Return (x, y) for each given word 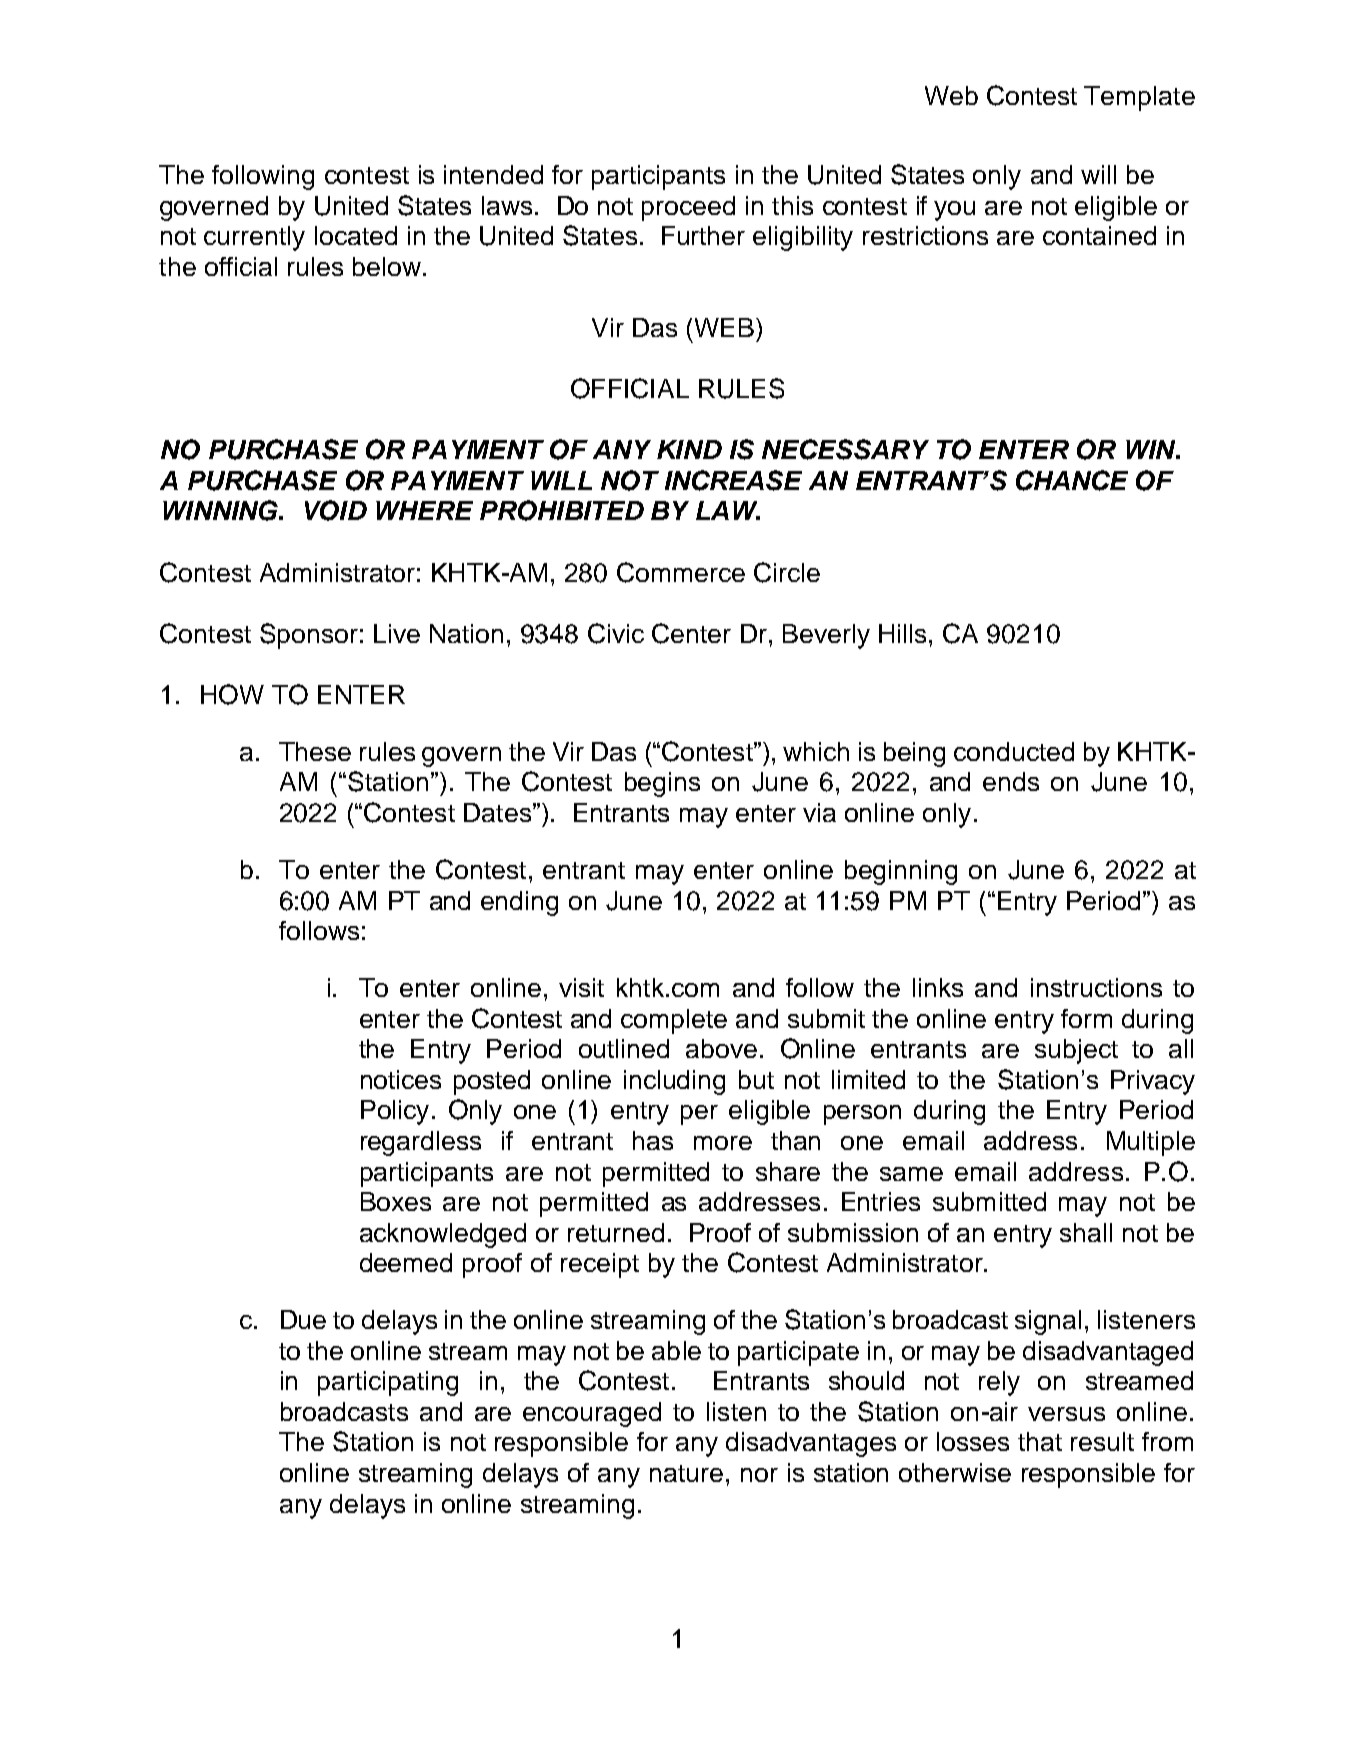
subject (1076, 1051)
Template (1139, 98)
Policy (395, 1112)
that (1040, 1441)
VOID (336, 510)
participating (388, 1383)
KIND (689, 449)
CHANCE (1072, 480)
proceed (688, 208)
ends (1011, 781)
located (356, 235)
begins (662, 784)
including (674, 1082)
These (315, 751)
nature (686, 1473)
